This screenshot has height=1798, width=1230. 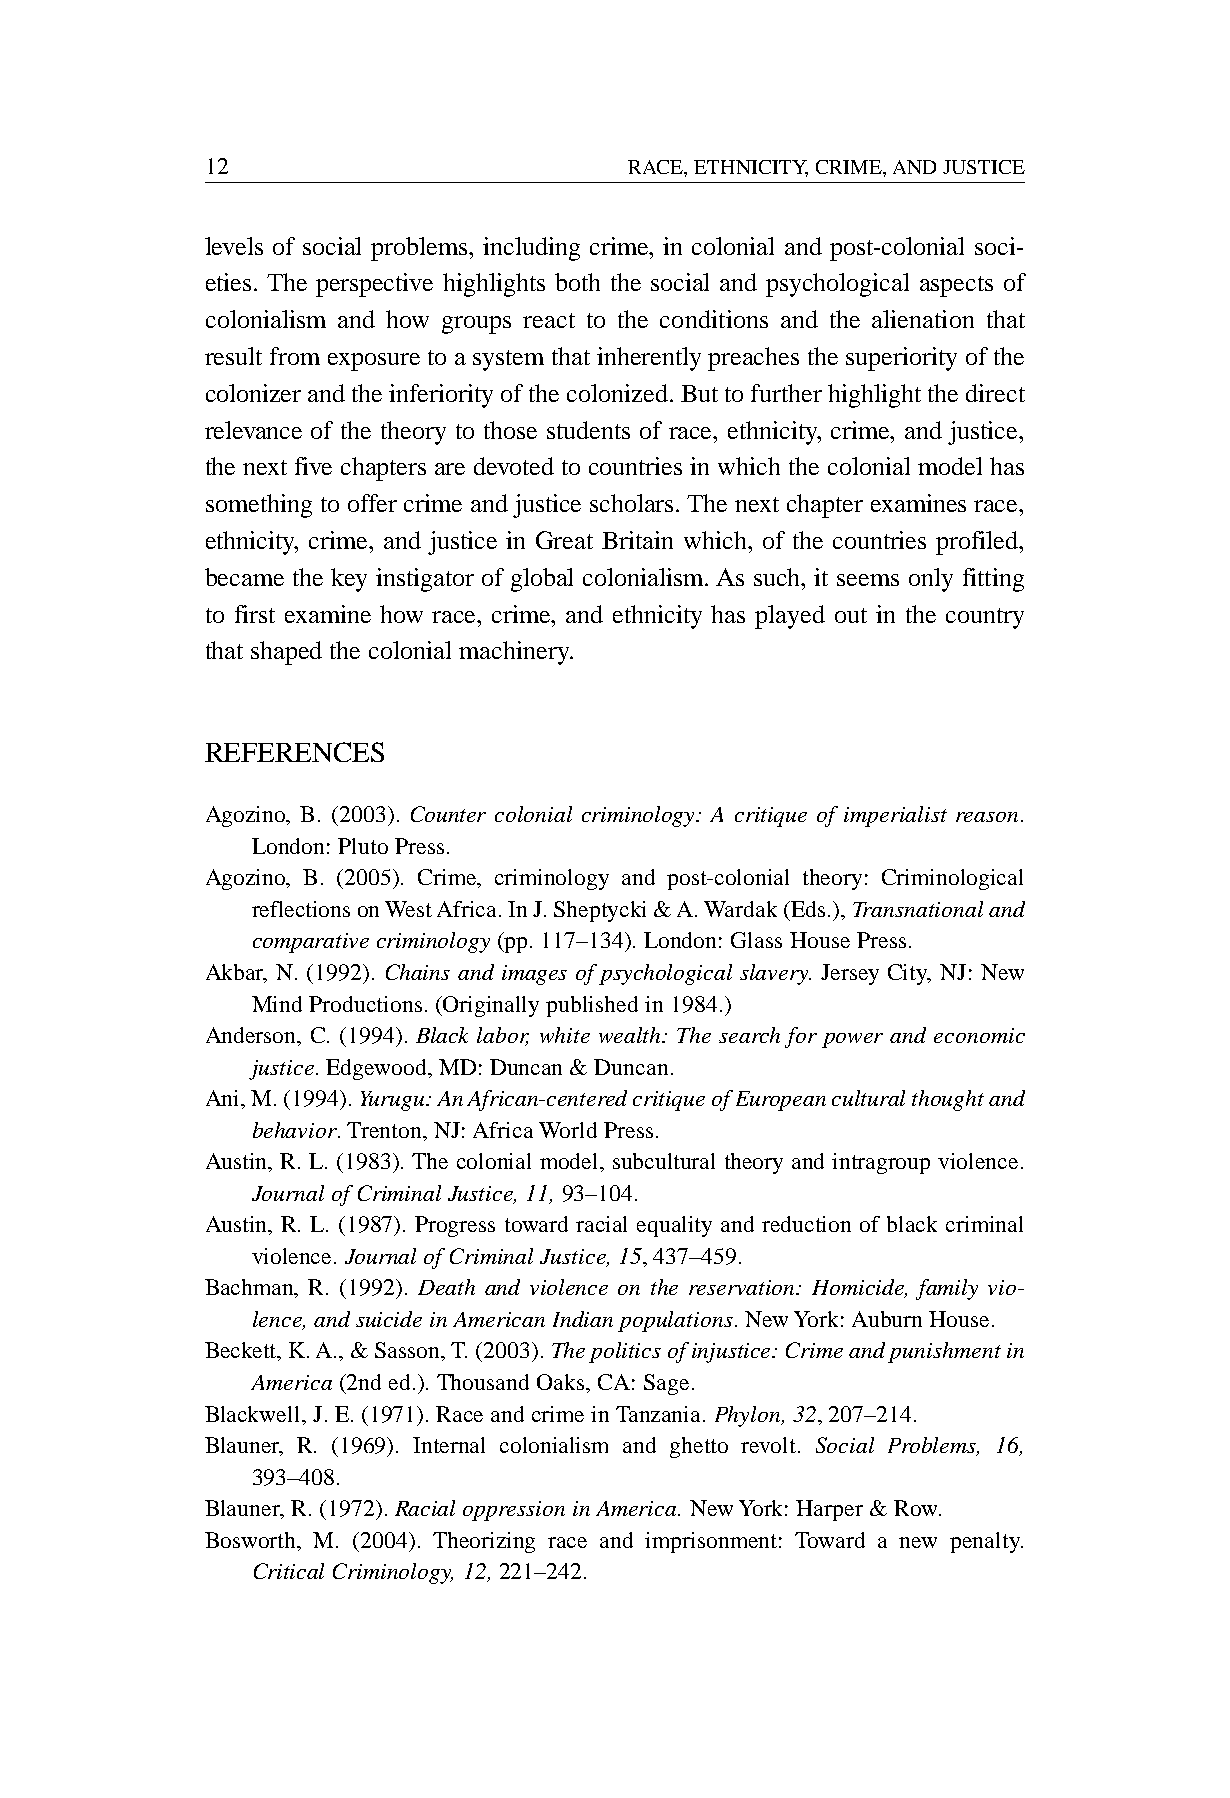 What do you see at coordinates (296, 1130) in the screenshot?
I see `behavior` at bounding box center [296, 1130].
